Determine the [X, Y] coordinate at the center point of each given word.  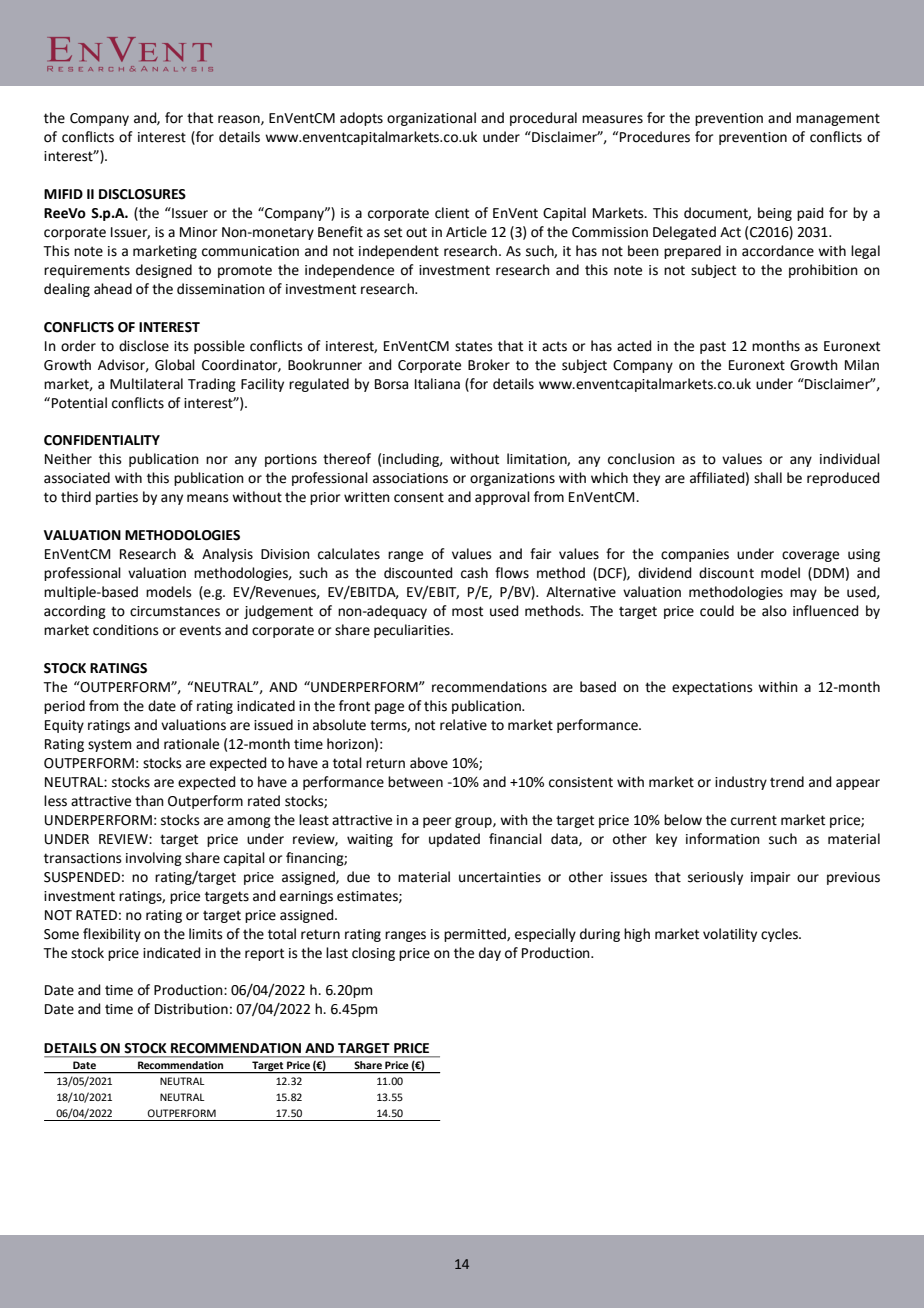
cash [474, 573]
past [713, 347]
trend [787, 782]
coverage [810, 556]
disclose [144, 346]
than [149, 801]
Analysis [227, 555]
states [474, 346]
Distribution [191, 1009]
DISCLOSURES [142, 194]
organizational [431, 119]
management [838, 119]
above [429, 763]
